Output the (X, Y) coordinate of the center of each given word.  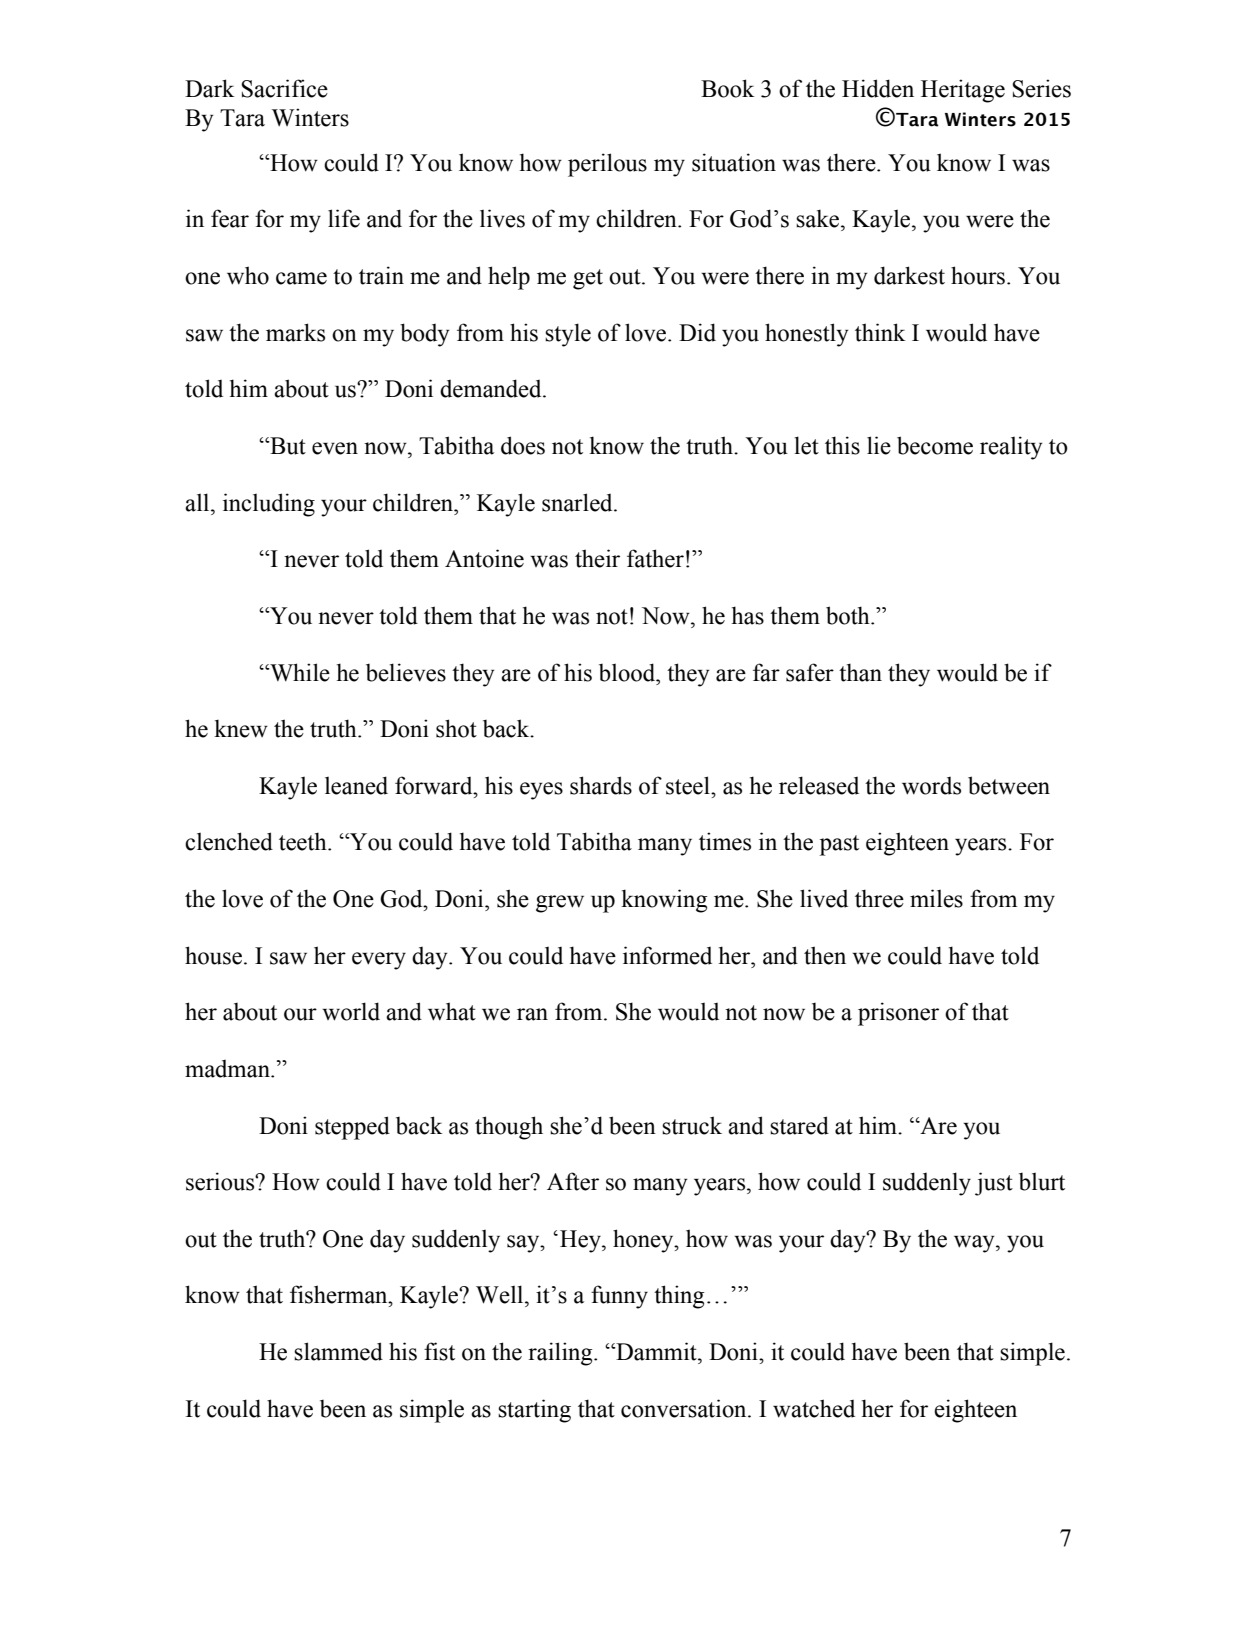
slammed (338, 1351)
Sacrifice (284, 88)
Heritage (963, 91)
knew (241, 728)
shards (601, 785)
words (931, 786)
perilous (607, 165)
